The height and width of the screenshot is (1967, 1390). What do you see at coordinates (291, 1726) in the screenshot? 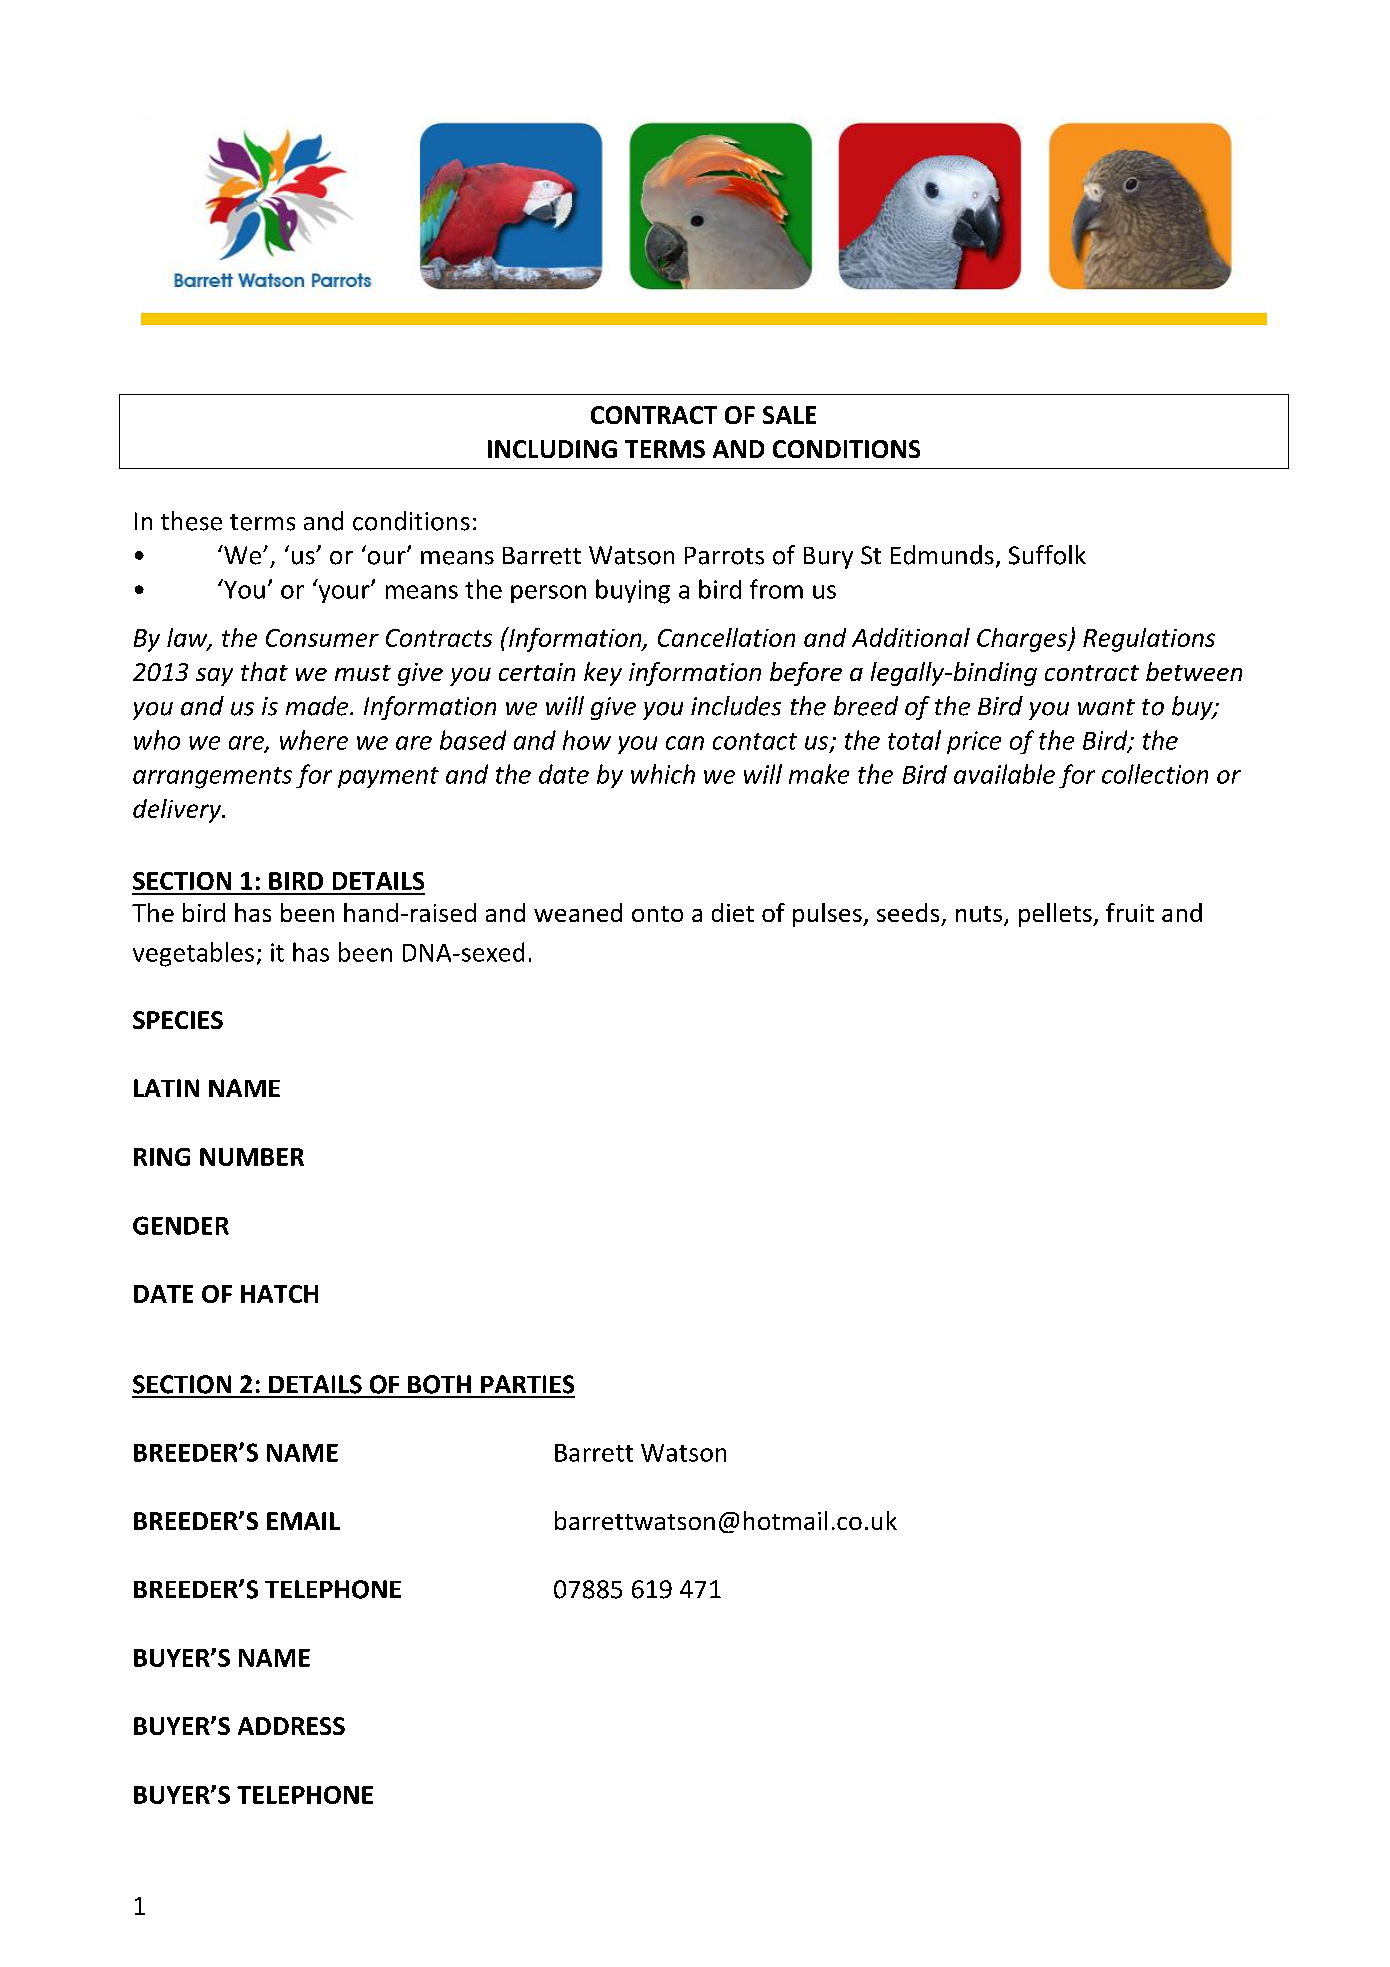
I see `ADDRESS` at bounding box center [291, 1726].
